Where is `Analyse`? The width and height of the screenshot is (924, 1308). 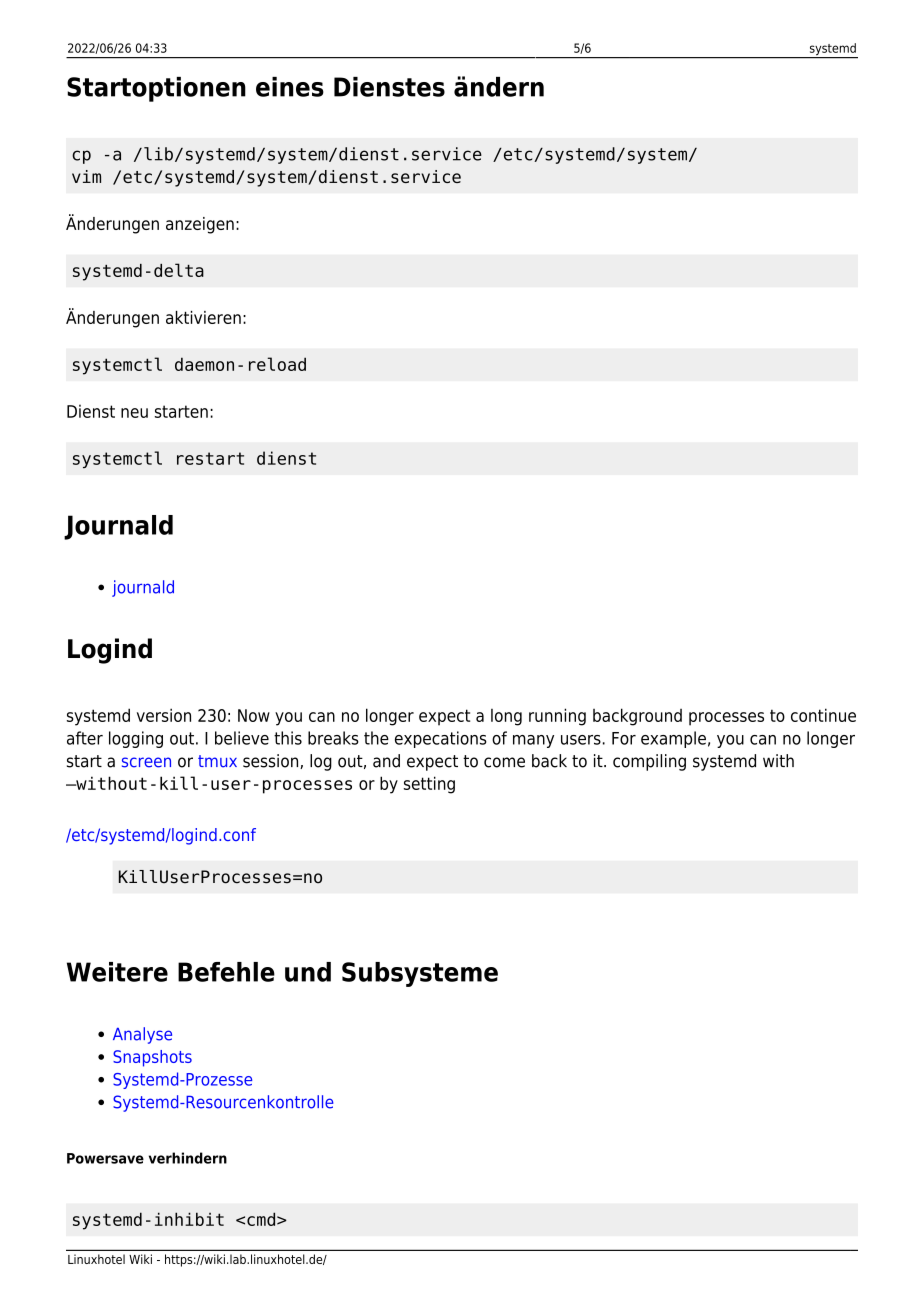 Analyse is located at coordinates (142, 1035).
